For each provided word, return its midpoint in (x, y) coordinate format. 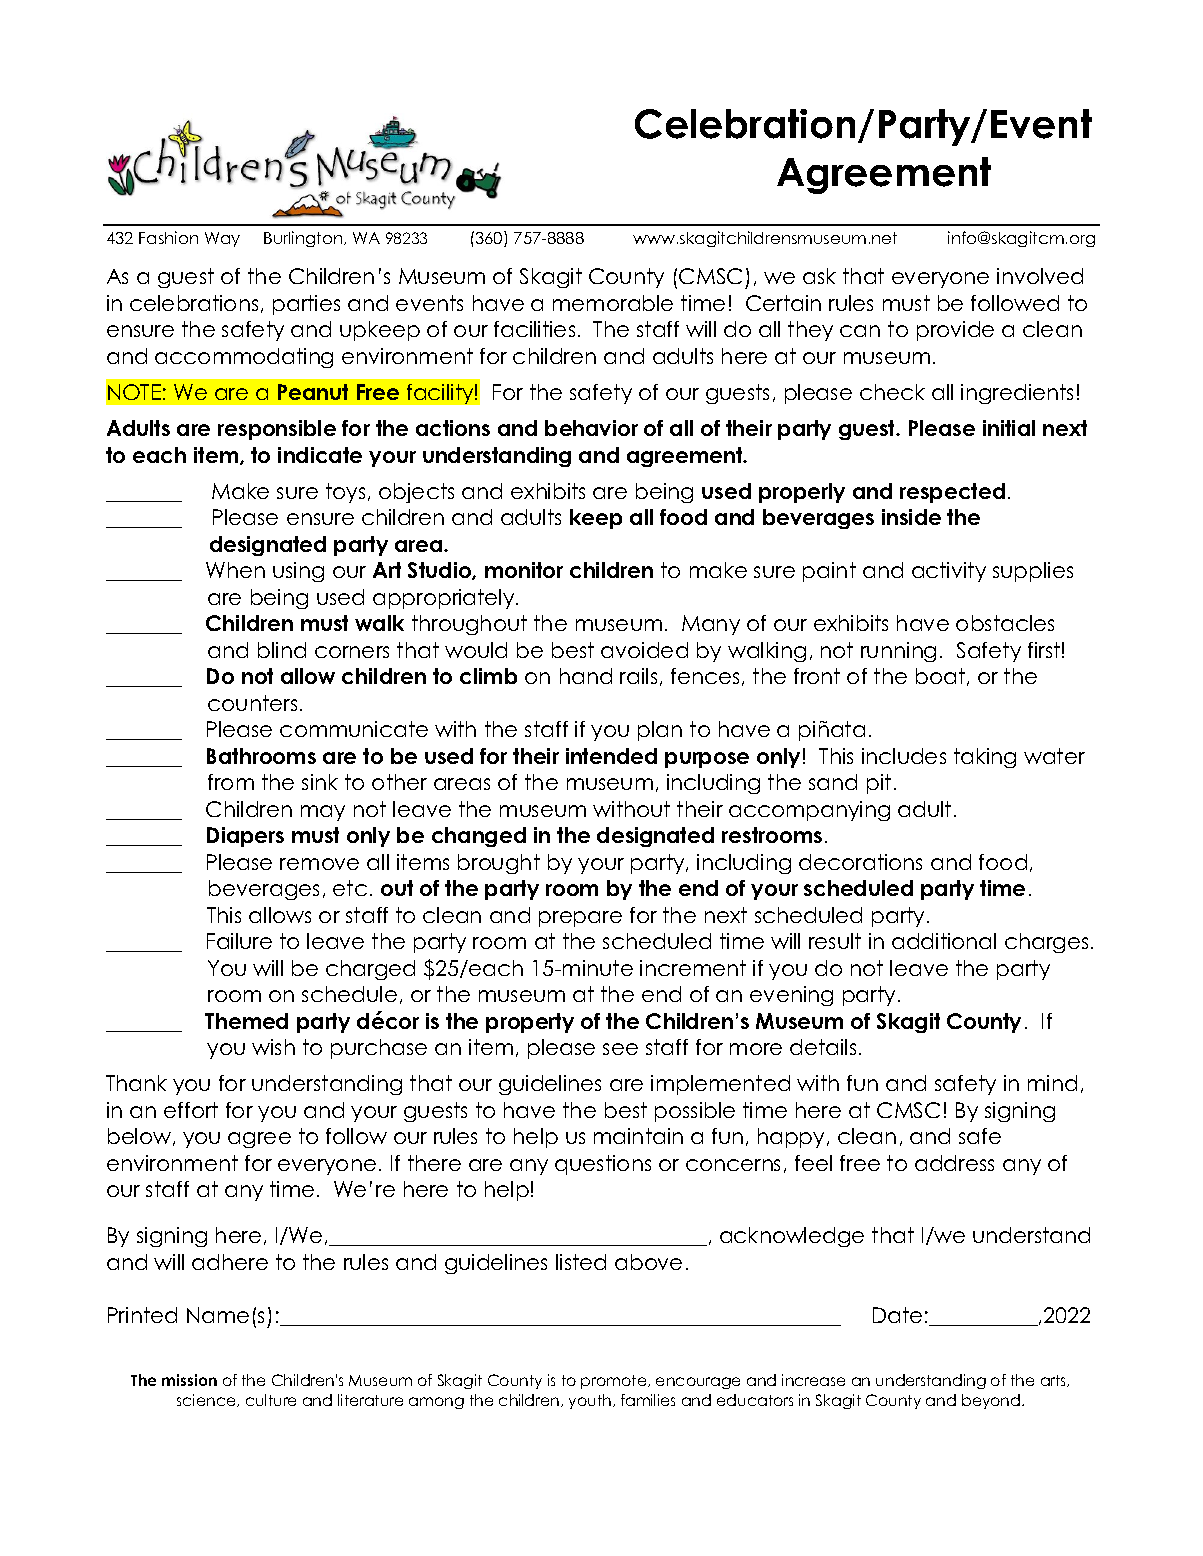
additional (944, 941)
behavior (591, 428)
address (954, 1163)
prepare (580, 919)
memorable (613, 303)
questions (603, 1165)
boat (940, 676)
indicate (320, 455)
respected (952, 493)
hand (586, 676)
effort (191, 1110)
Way (222, 239)
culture (271, 1400)
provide (955, 331)
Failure (239, 941)
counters (252, 703)
